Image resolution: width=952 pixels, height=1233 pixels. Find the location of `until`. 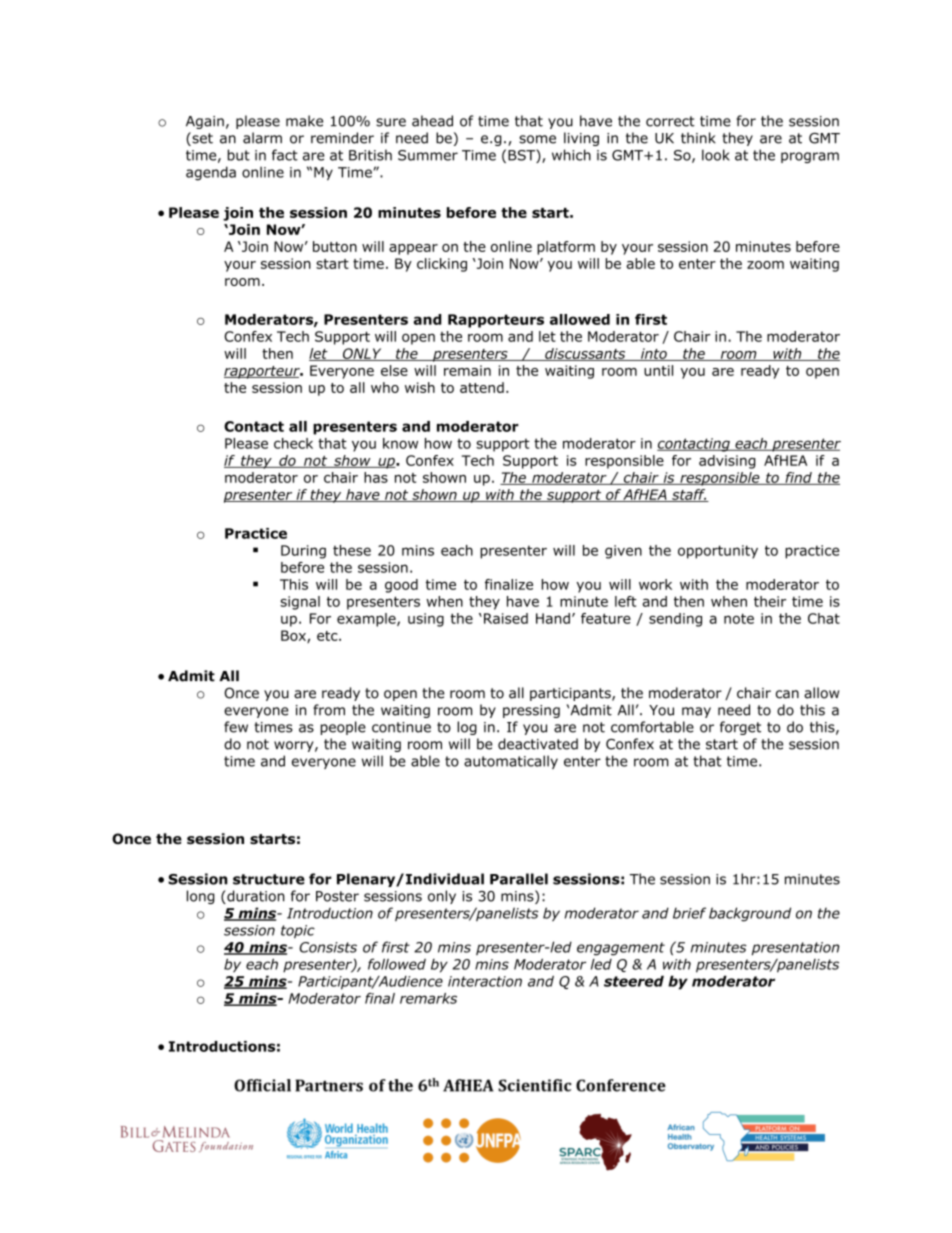

until is located at coordinates (658, 370).
